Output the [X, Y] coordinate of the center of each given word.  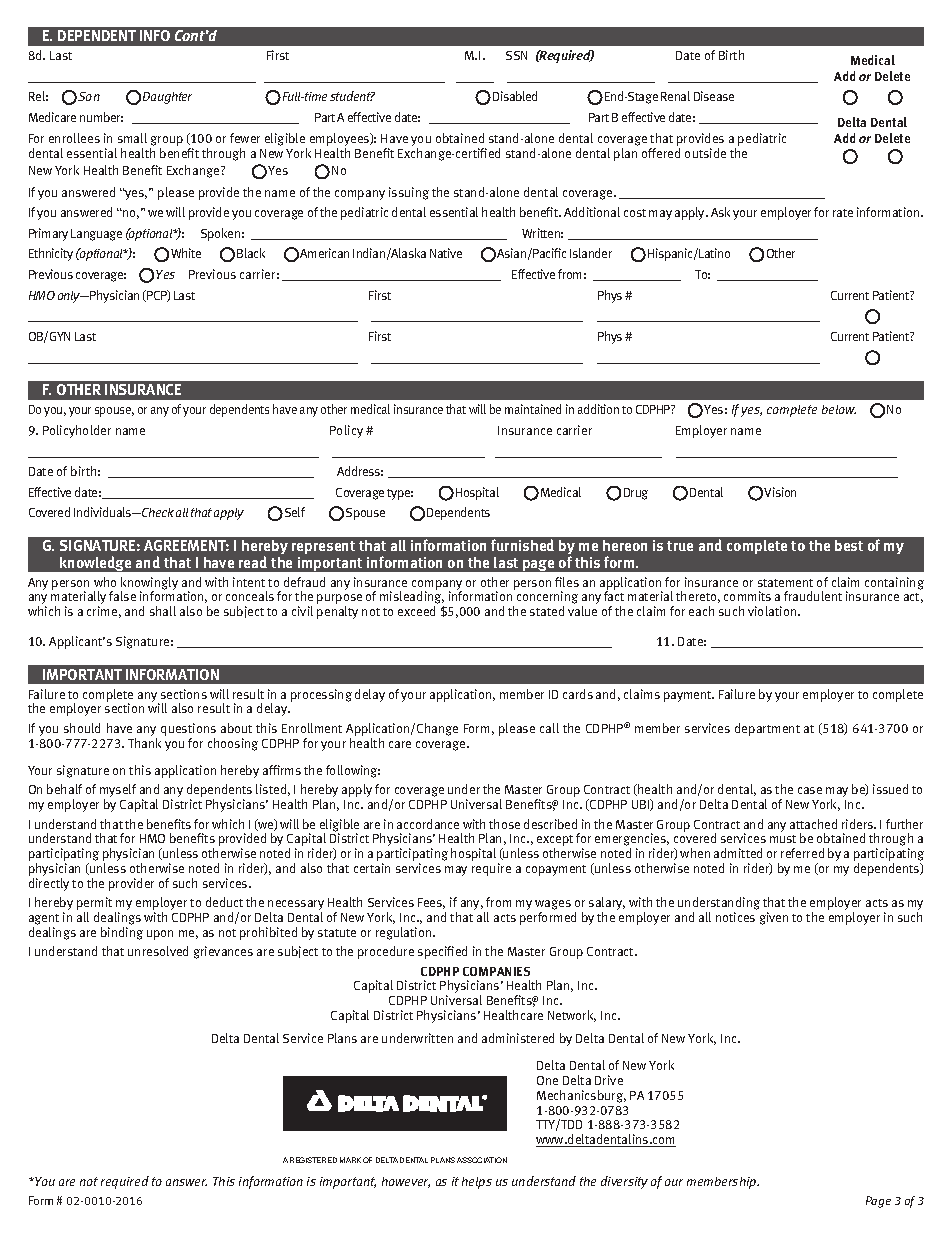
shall [163, 611]
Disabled [515, 96]
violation [773, 611]
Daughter [167, 98]
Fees [431, 903]
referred [802, 853]
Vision [780, 492]
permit [94, 905]
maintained [533, 409]
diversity [624, 1182]
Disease [714, 96]
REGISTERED [313, 1160]
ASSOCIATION [482, 1160]
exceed [416, 611]
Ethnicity [51, 254]
